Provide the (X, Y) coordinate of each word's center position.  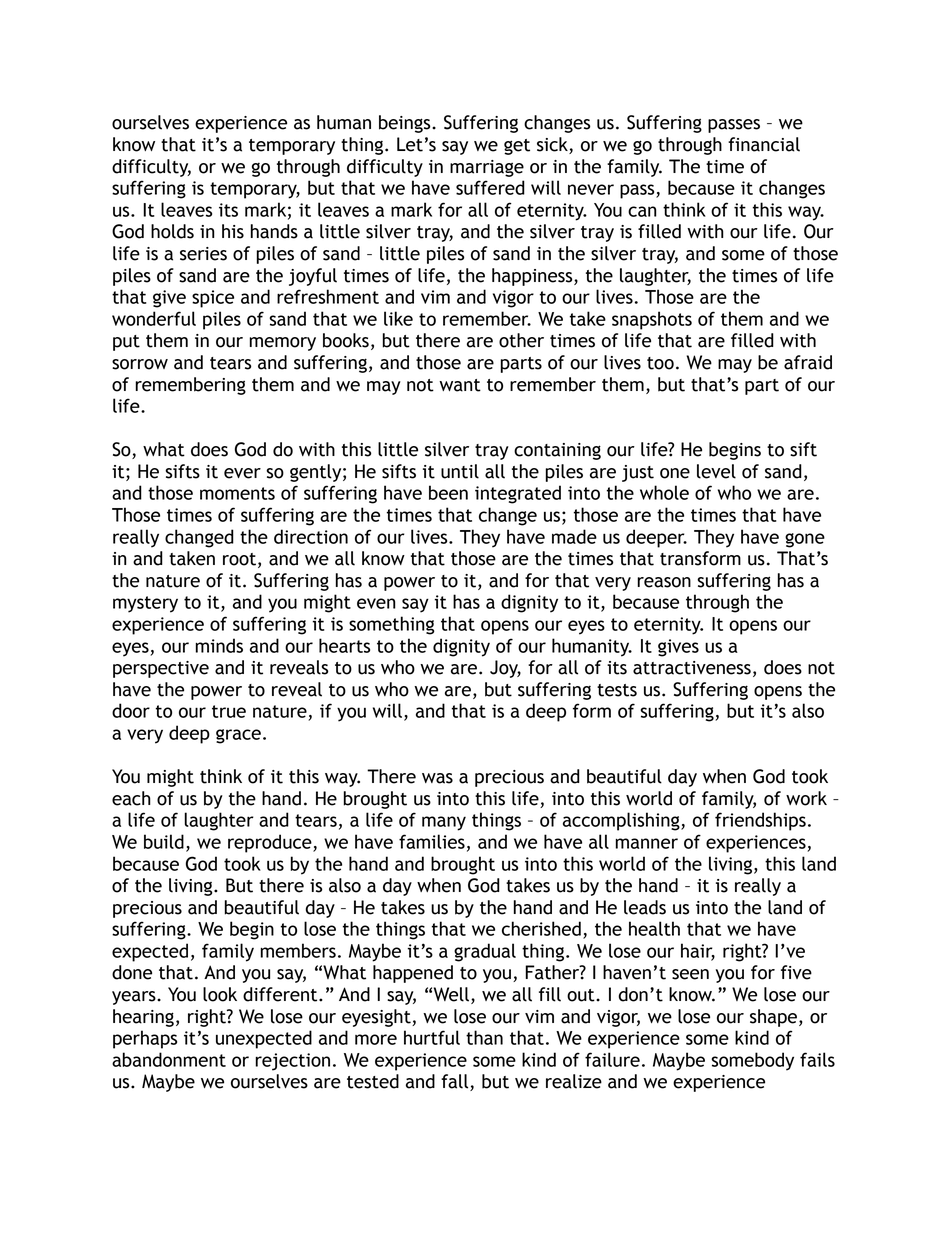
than (484, 1037)
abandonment (169, 1059)
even (376, 603)
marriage (487, 168)
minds (219, 645)
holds (172, 231)
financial (764, 144)
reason (664, 582)
